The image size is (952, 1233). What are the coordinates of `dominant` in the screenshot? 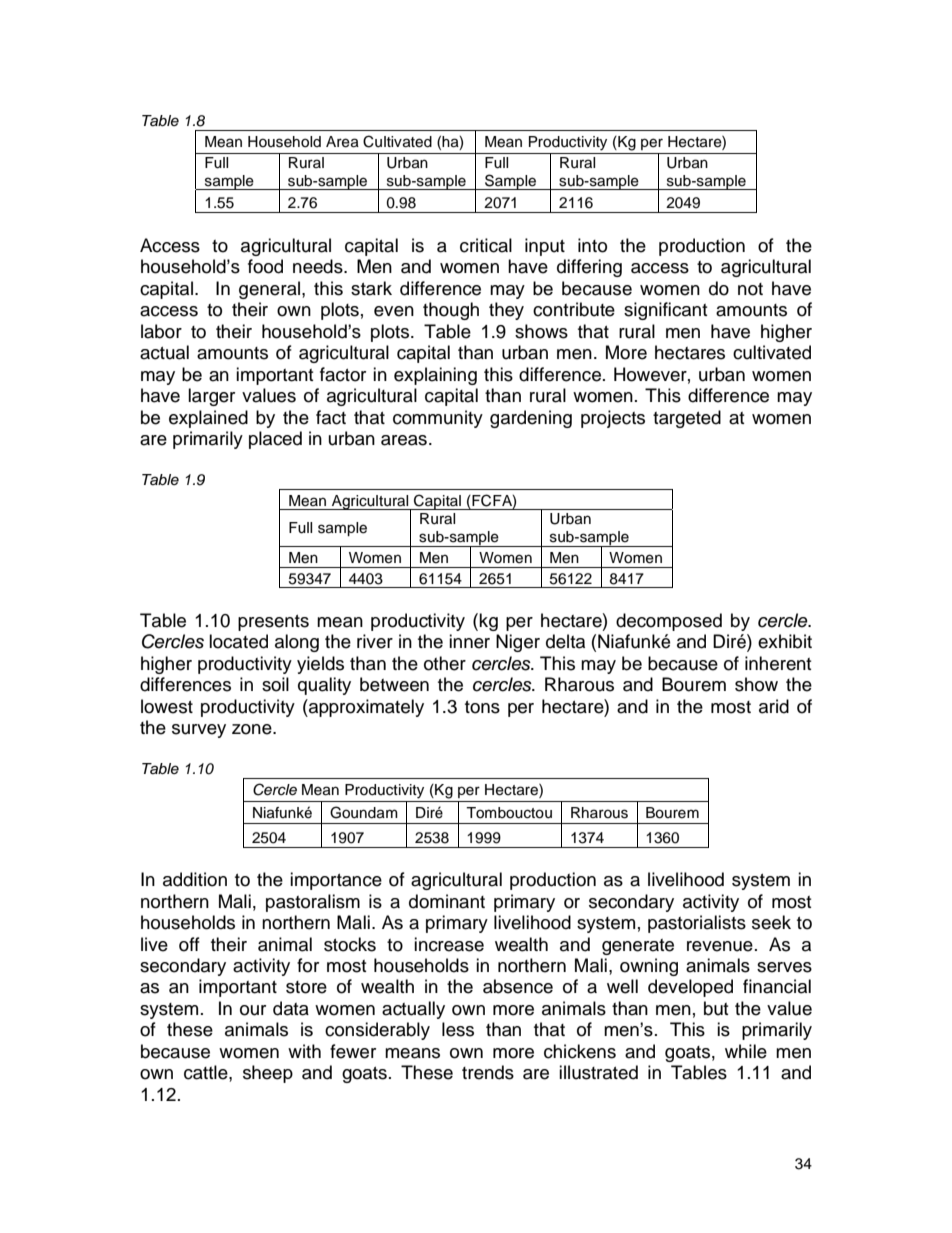 It's located at (447, 901).
